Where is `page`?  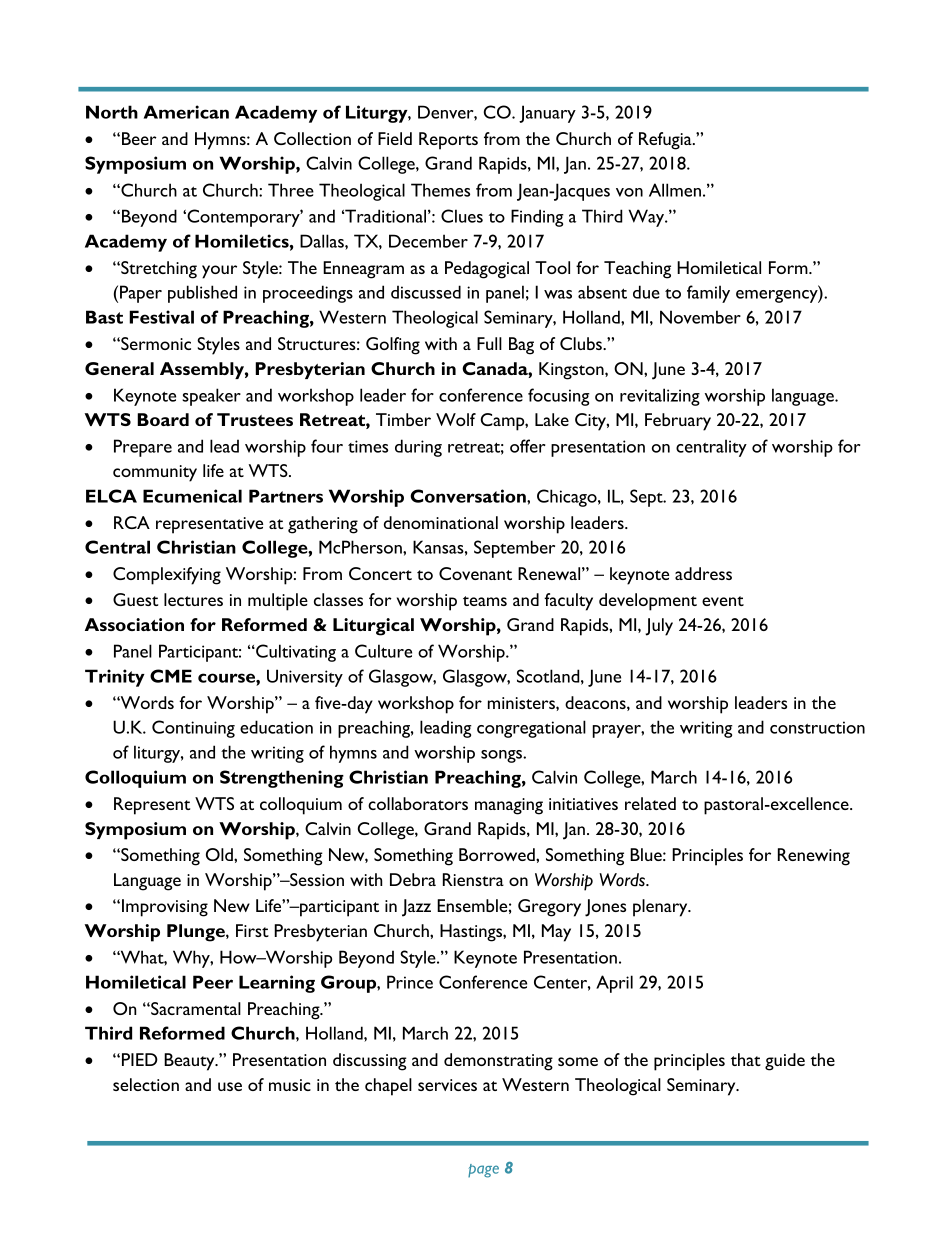 page is located at coordinates (483, 1171).
